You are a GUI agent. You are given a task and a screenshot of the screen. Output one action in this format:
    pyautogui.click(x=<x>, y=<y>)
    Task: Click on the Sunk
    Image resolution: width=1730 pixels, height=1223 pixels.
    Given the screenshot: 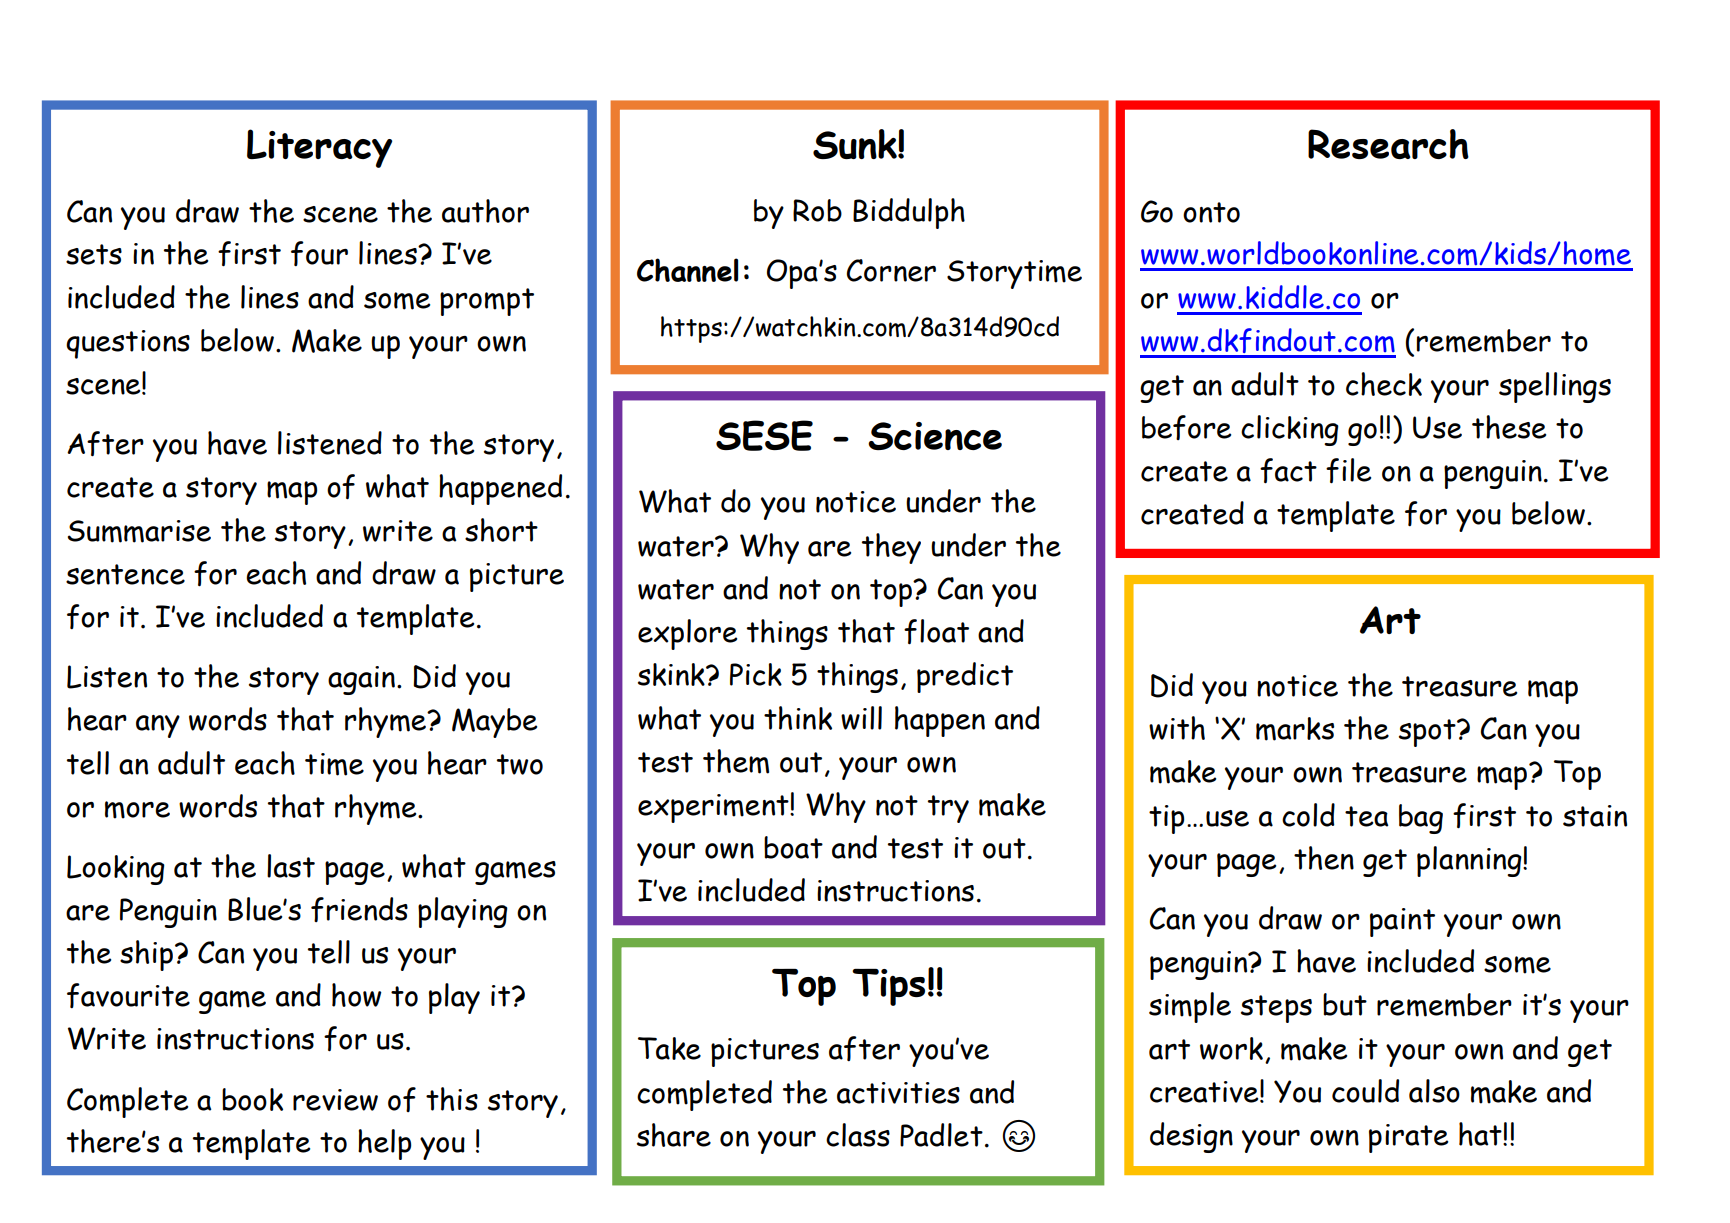 What is the action you would take?
    pyautogui.click(x=856, y=144)
